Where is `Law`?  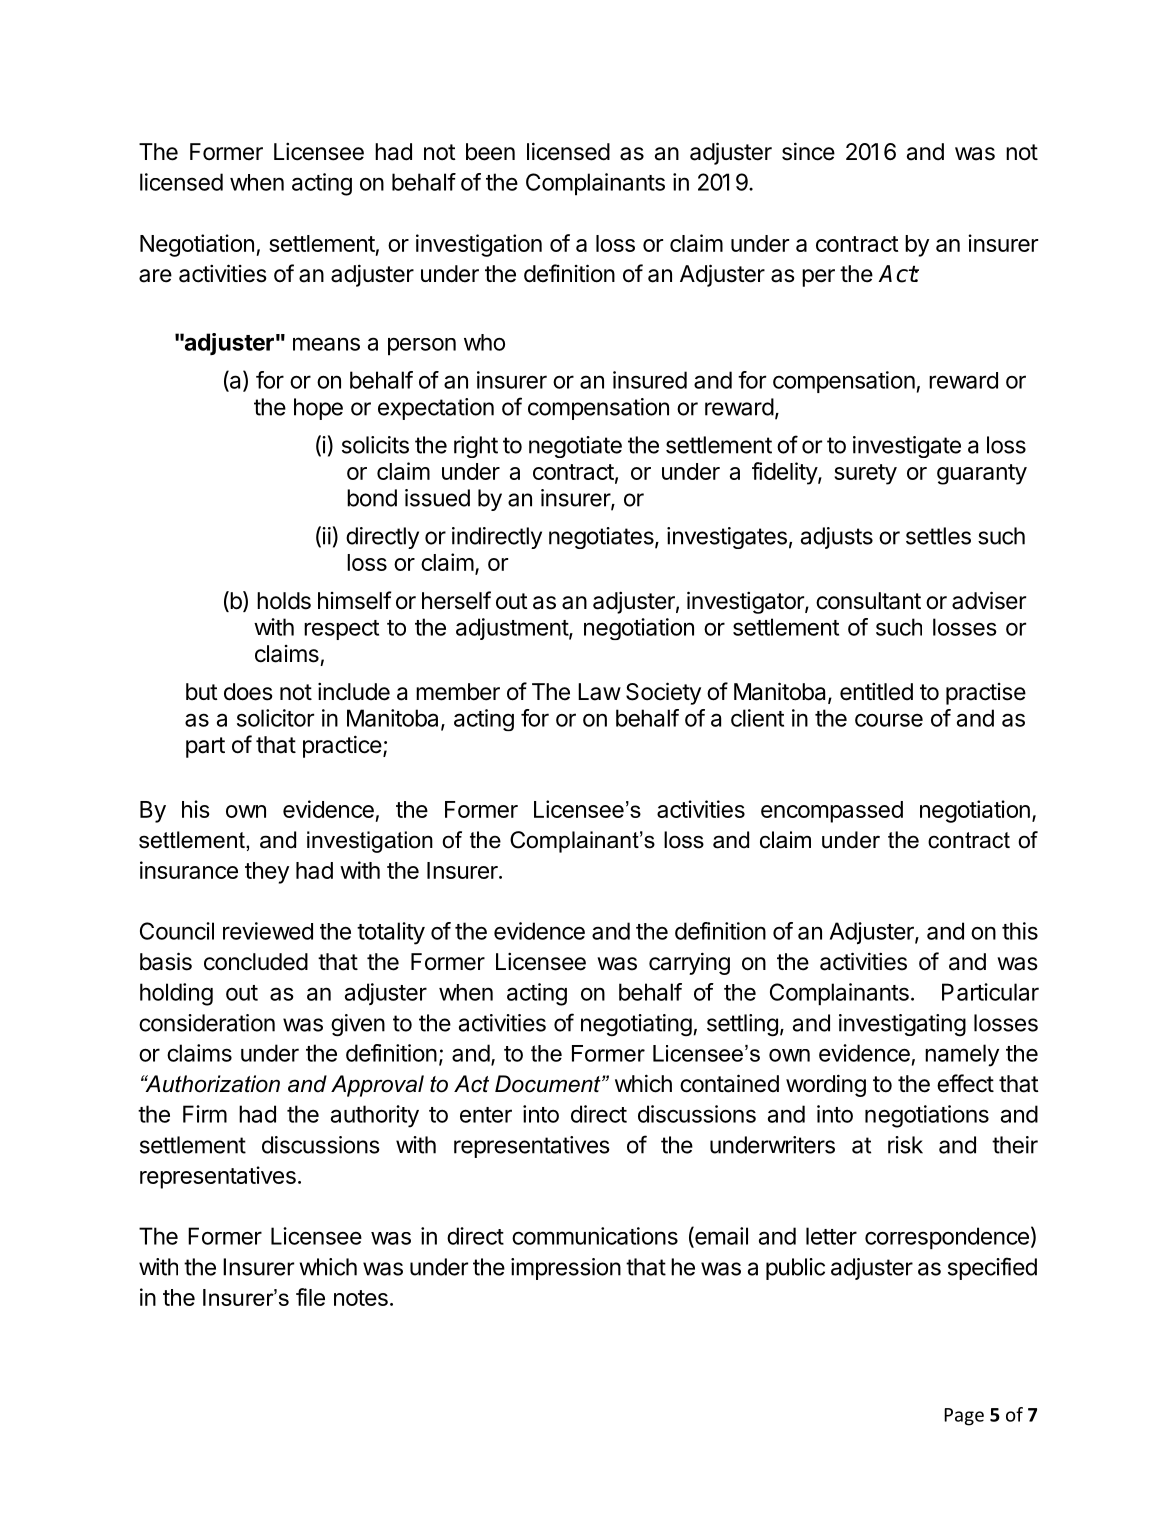 Law is located at coordinates (599, 692).
